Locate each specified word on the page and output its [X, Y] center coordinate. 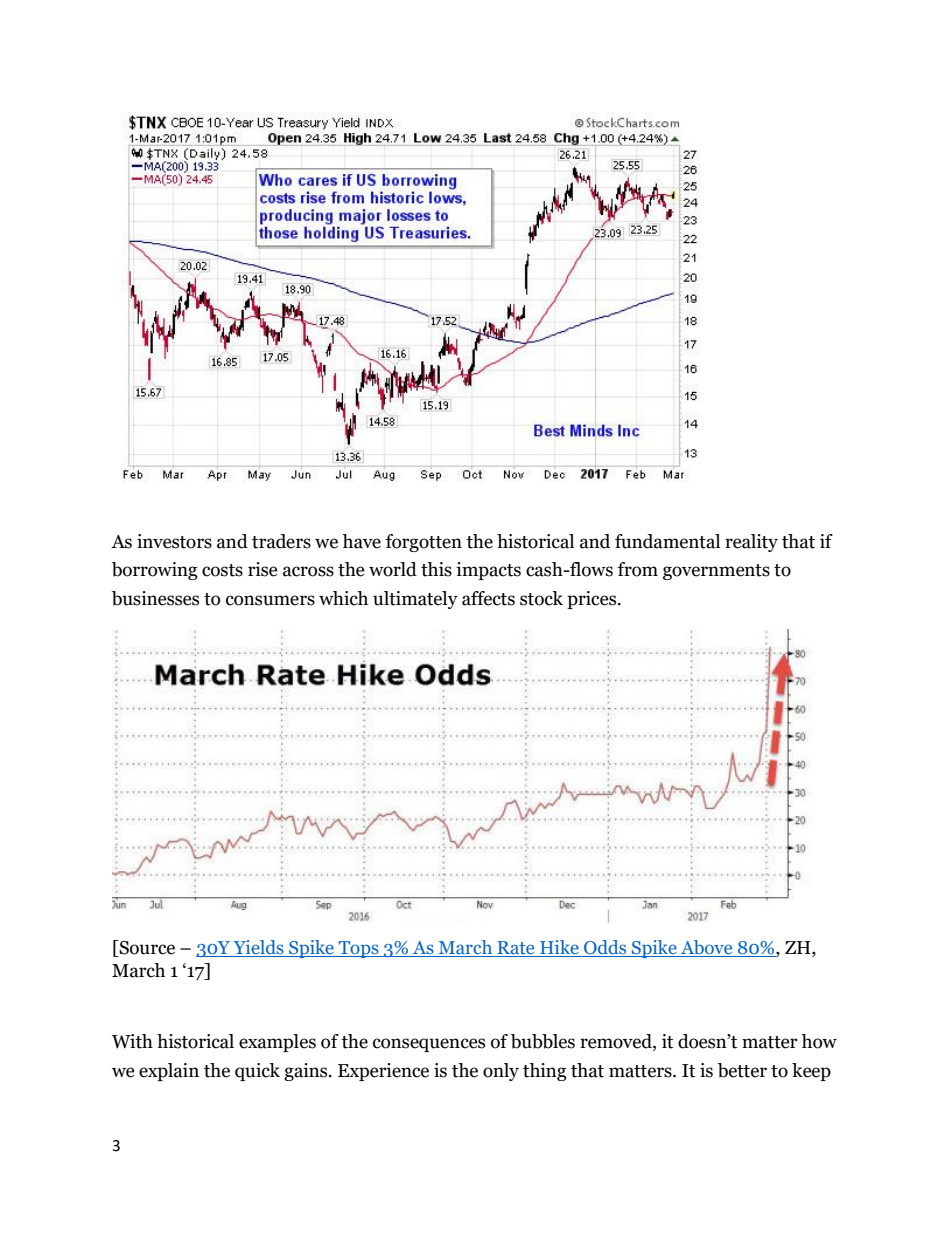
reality [751, 543]
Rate [516, 949]
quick [257, 1072]
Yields [258, 948]
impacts [488, 571]
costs [222, 570]
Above [707, 948]
